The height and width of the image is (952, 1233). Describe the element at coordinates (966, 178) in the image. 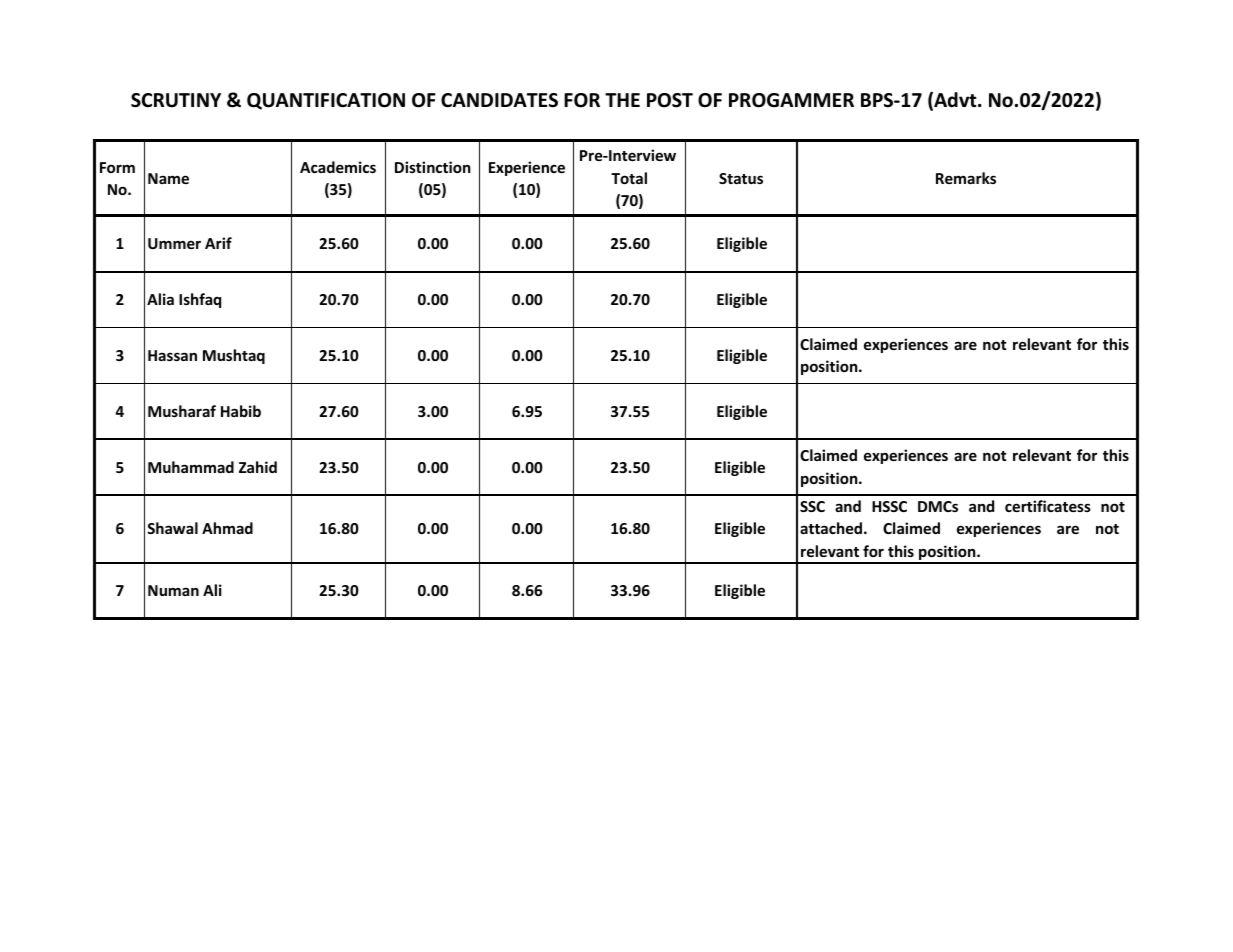

I see `Remarks` at that location.
